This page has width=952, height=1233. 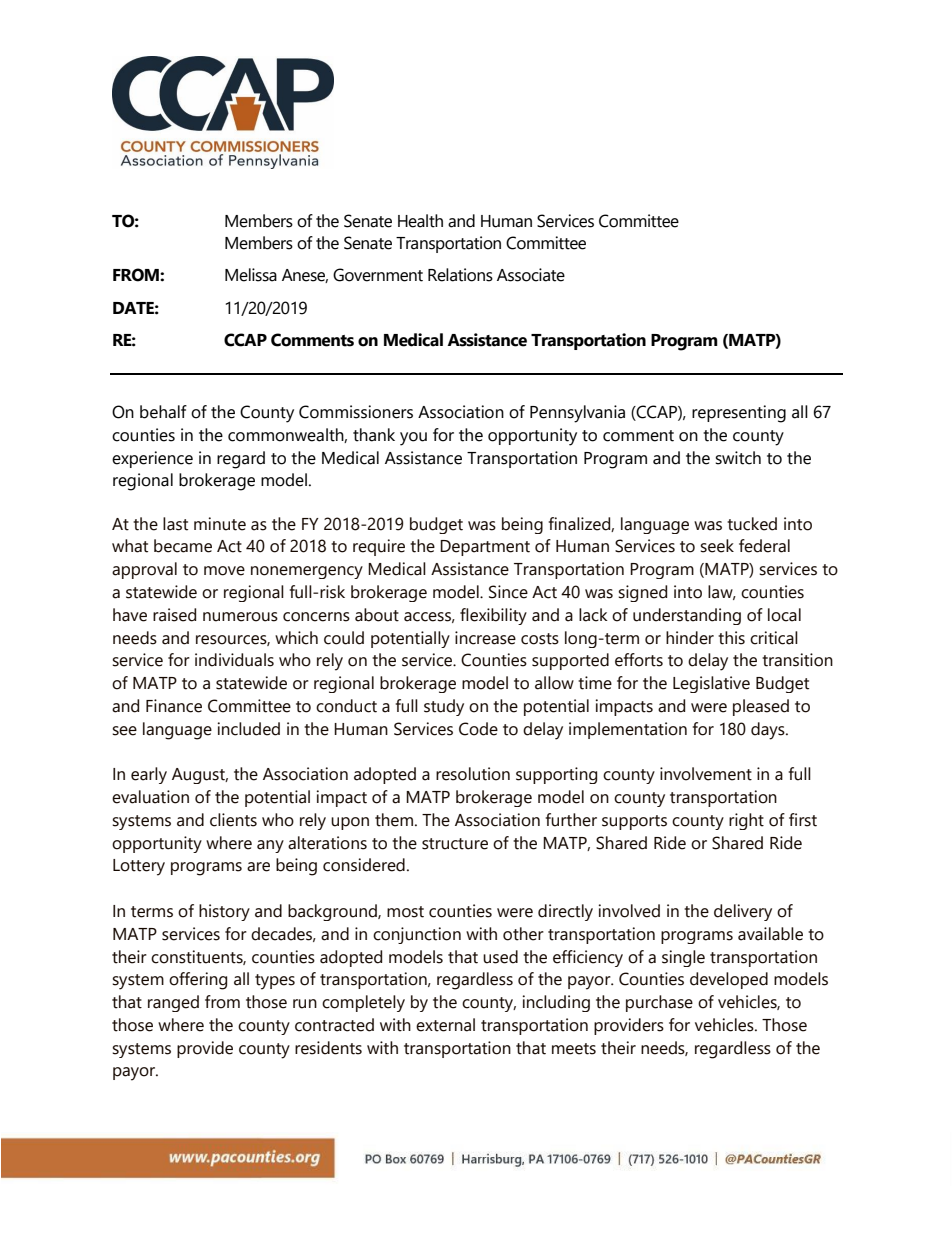 What do you see at coordinates (152, 459) in the page?
I see `experience` at bounding box center [152, 459].
